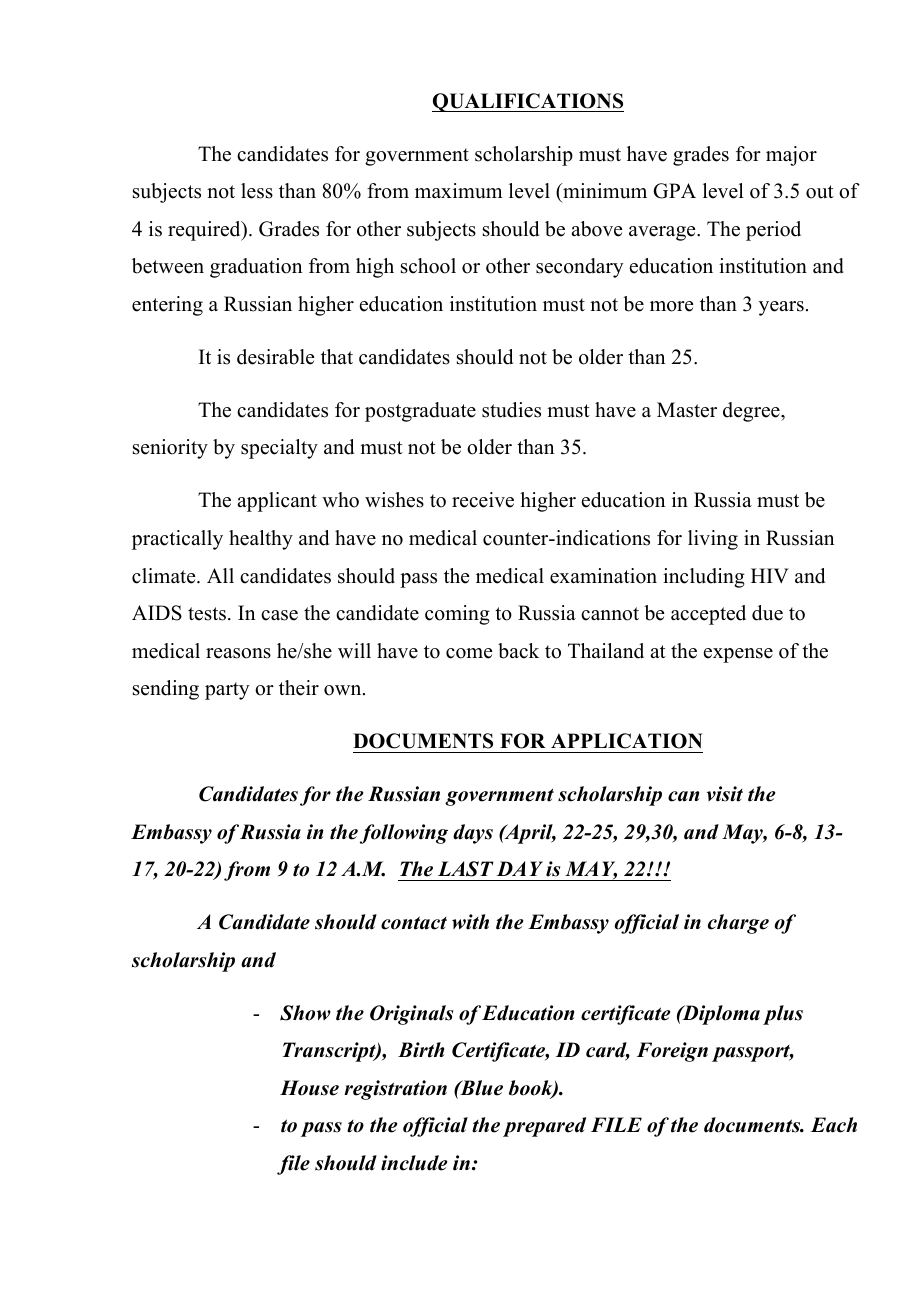  What do you see at coordinates (470, 922) in the screenshot?
I see `with` at bounding box center [470, 922].
